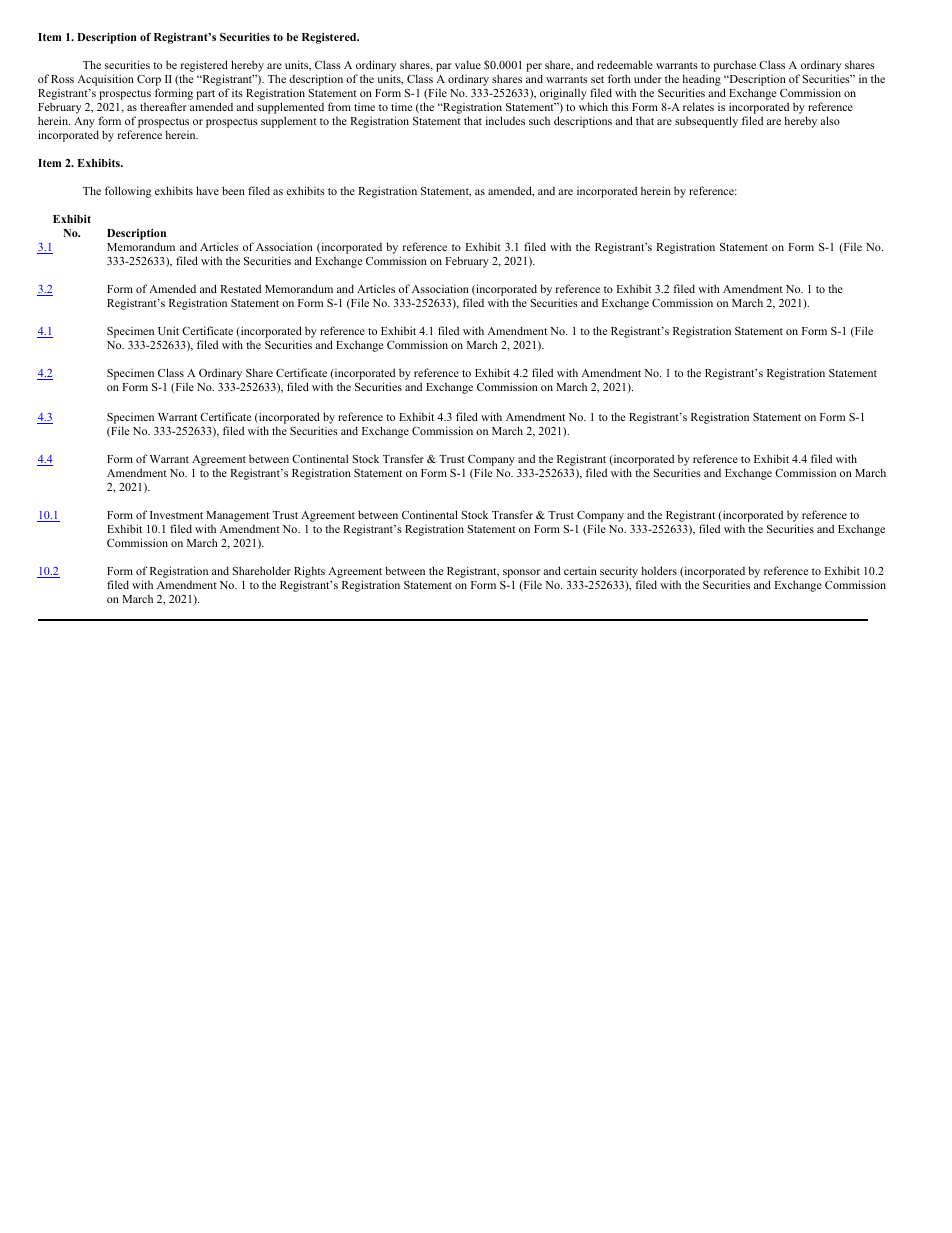 This page has height=1233, width=952. Describe the element at coordinates (105, 80) in the page. I see `Acquisition` at that location.
